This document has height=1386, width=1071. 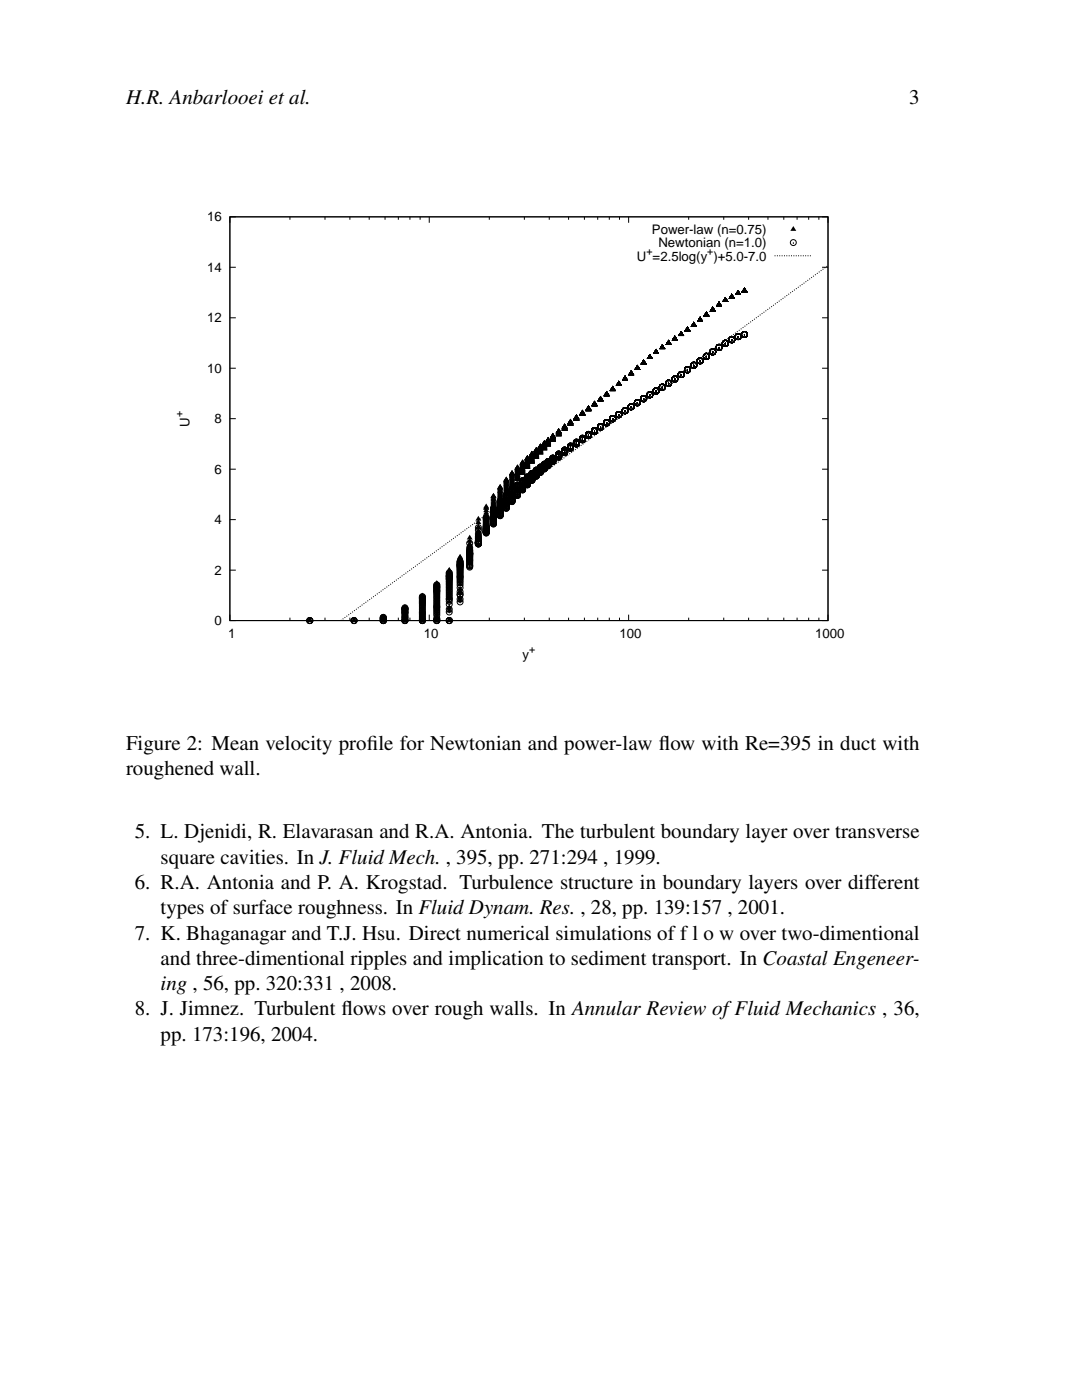 I want to click on different, so click(x=883, y=881).
